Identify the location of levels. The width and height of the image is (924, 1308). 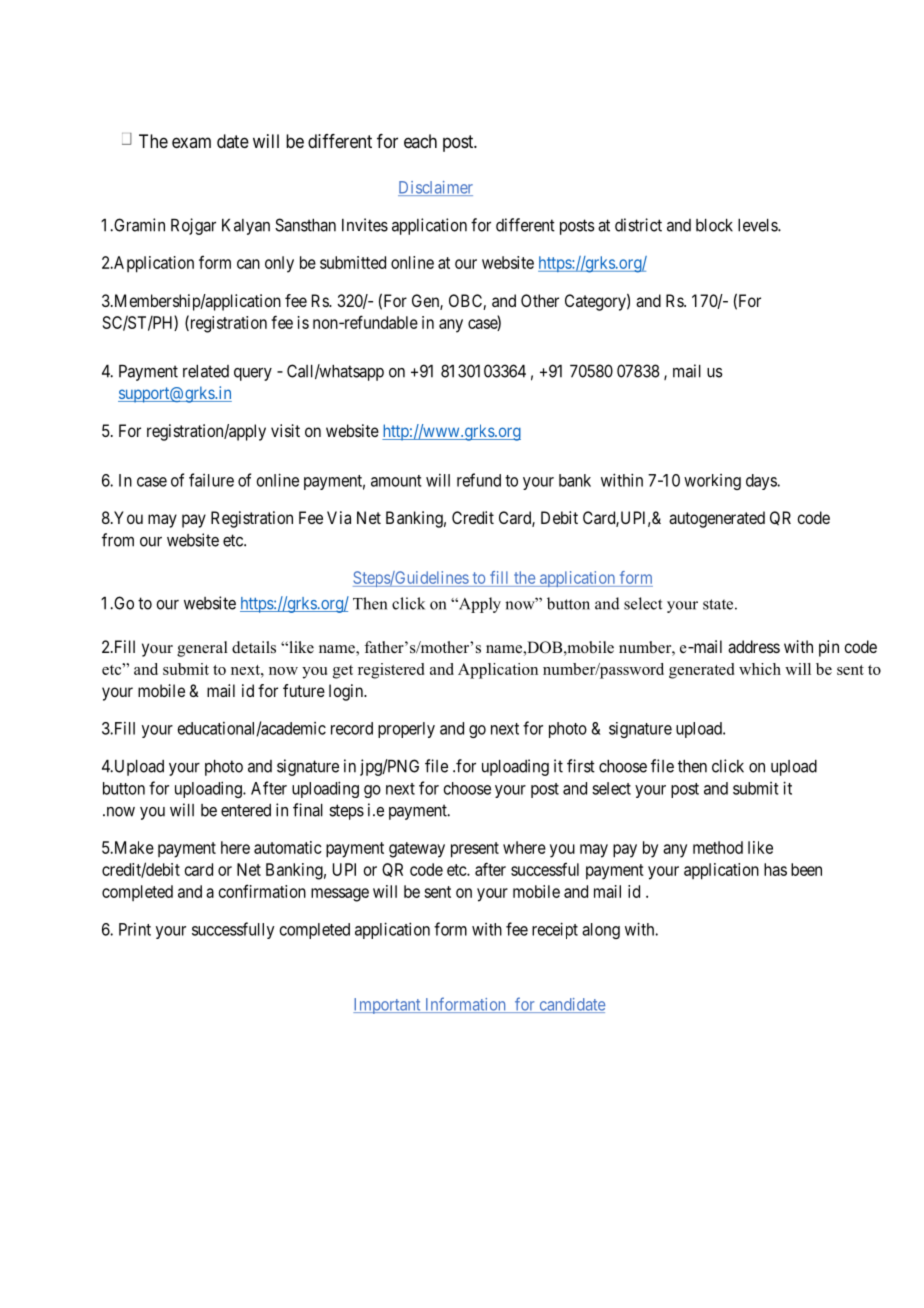
(758, 225).
